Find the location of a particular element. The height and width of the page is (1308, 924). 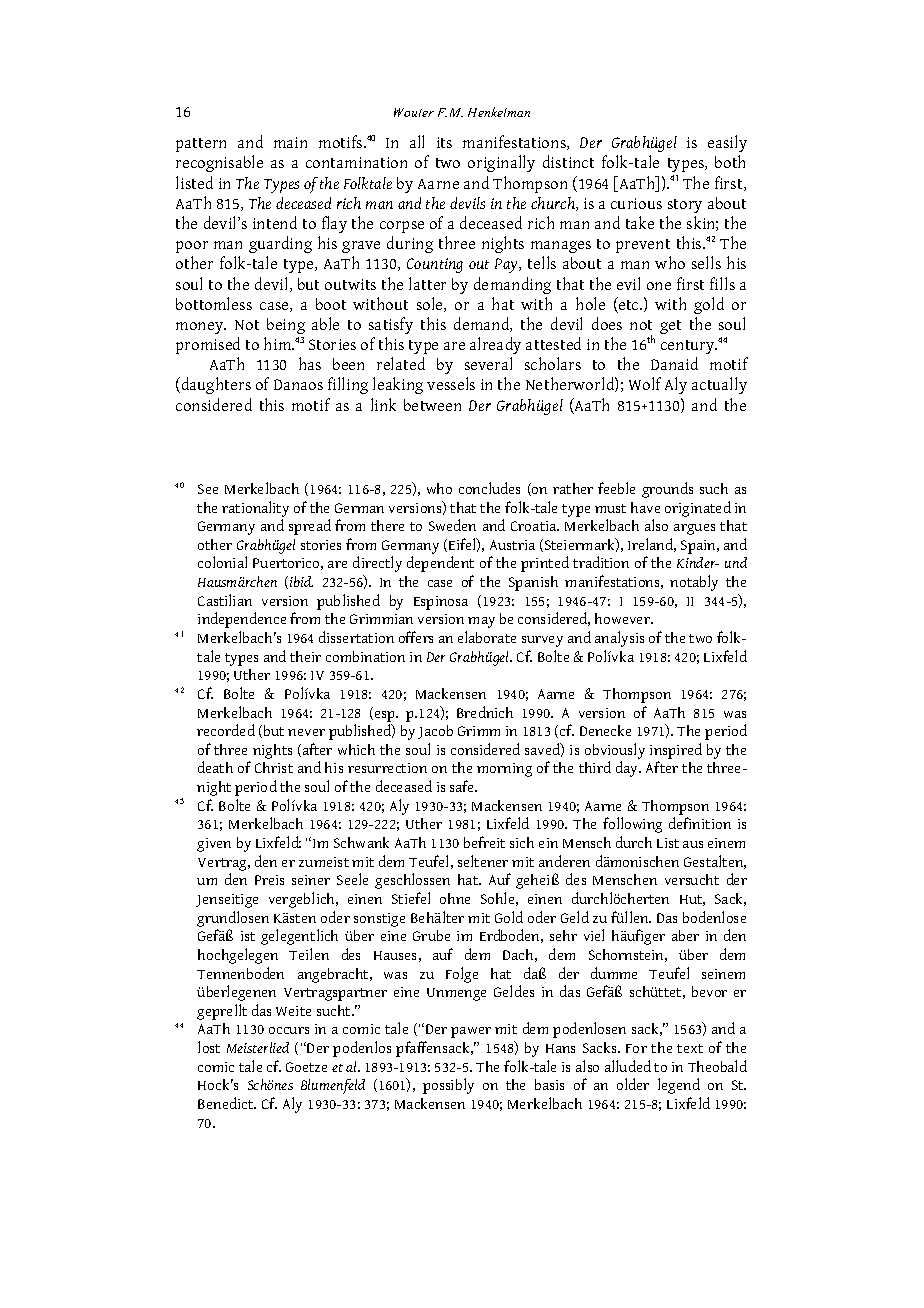

inspired is located at coordinates (676, 751).
